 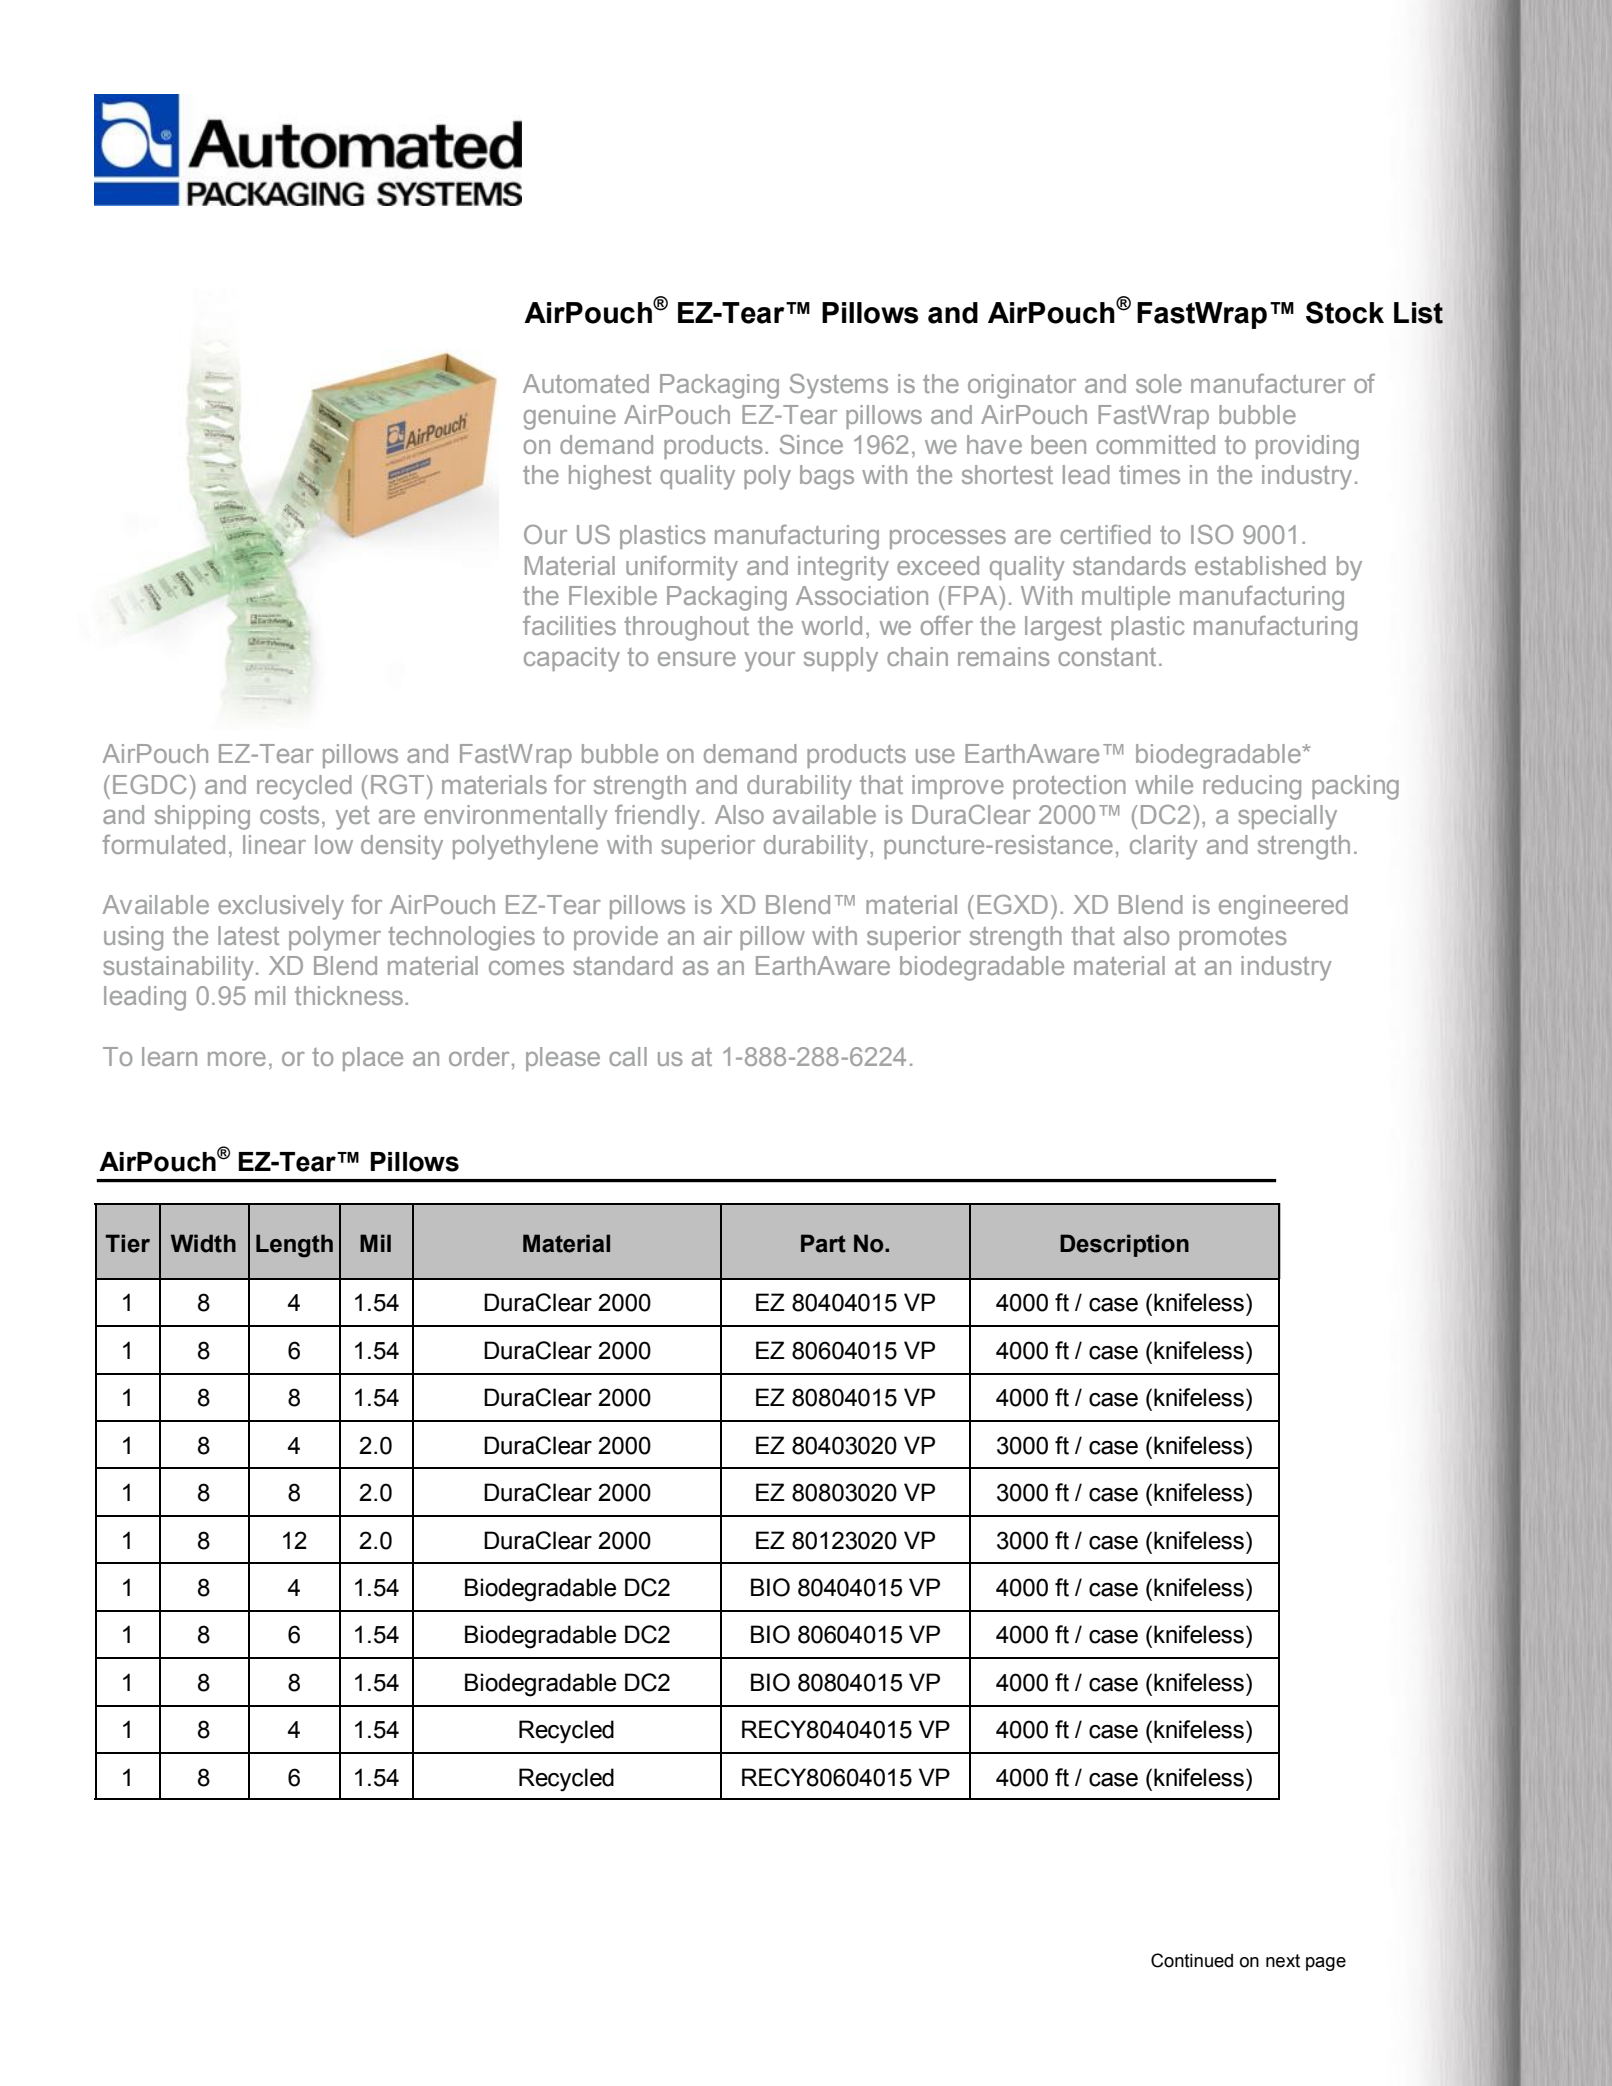 I want to click on next, so click(x=1283, y=1961).
